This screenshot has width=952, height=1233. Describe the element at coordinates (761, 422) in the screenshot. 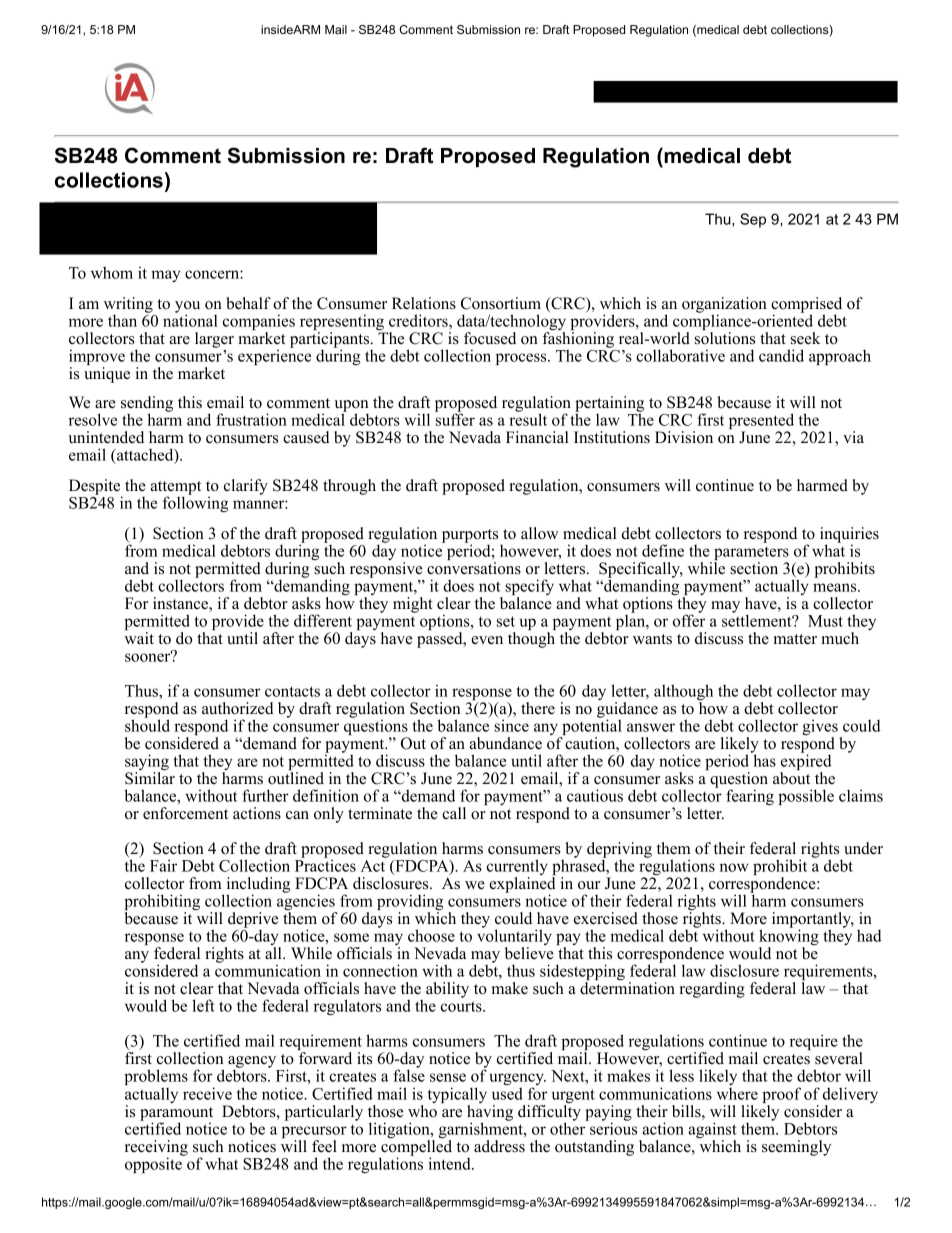

I see `presented` at that location.
